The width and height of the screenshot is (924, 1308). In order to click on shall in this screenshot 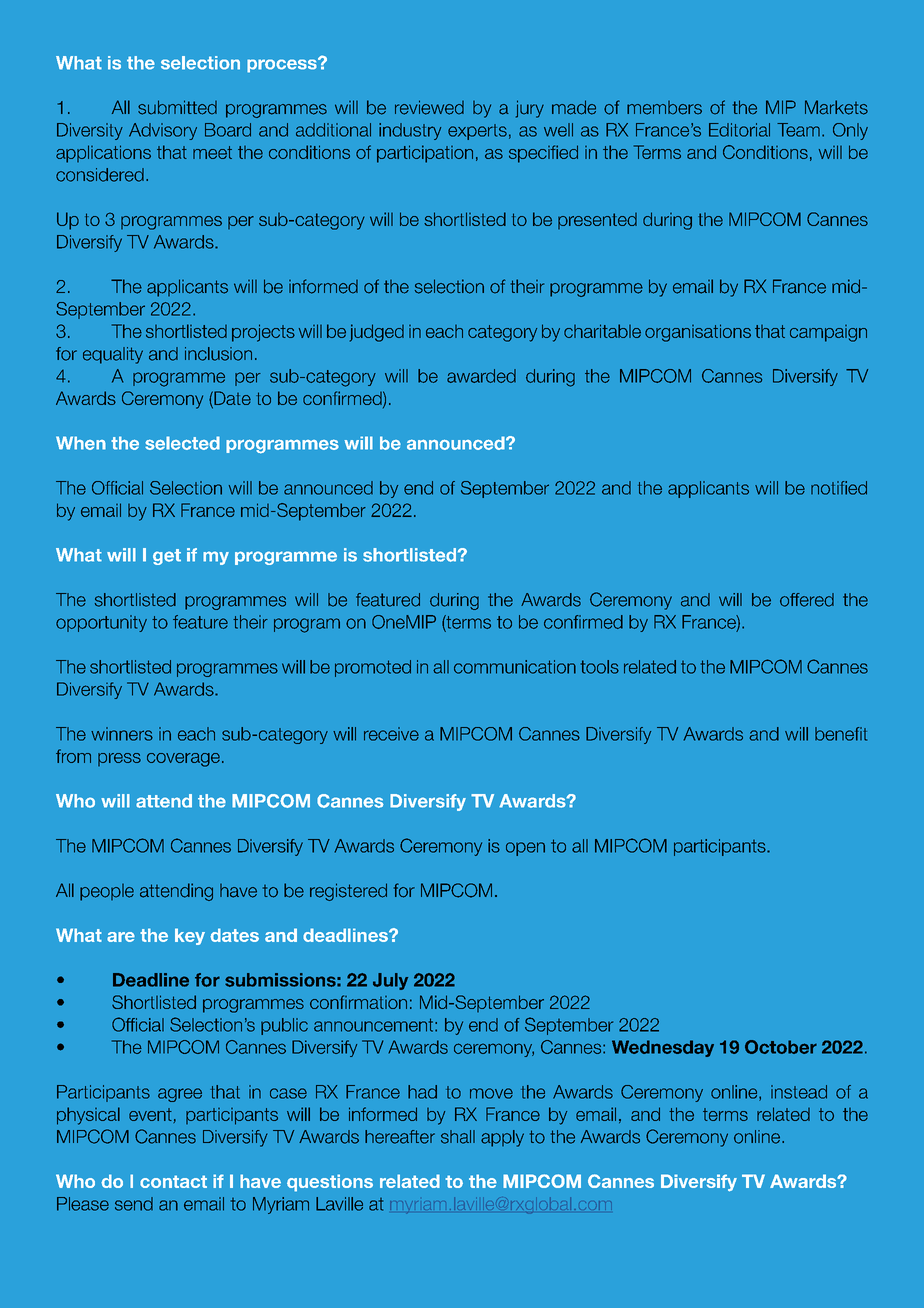, I will do `click(458, 1137)`.
